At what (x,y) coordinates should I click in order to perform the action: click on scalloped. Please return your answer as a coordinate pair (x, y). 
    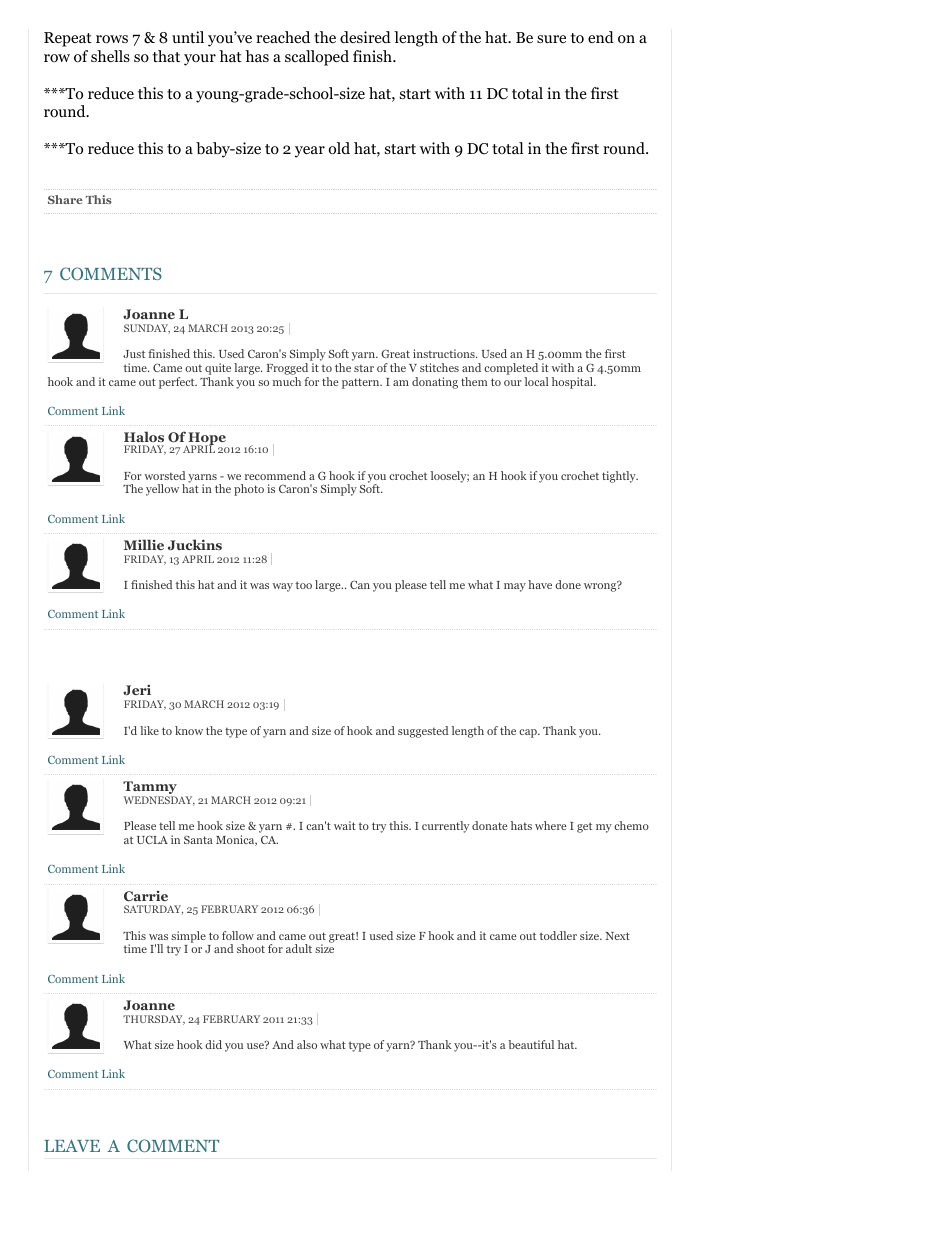
    Looking at the image, I should click on (317, 58).
